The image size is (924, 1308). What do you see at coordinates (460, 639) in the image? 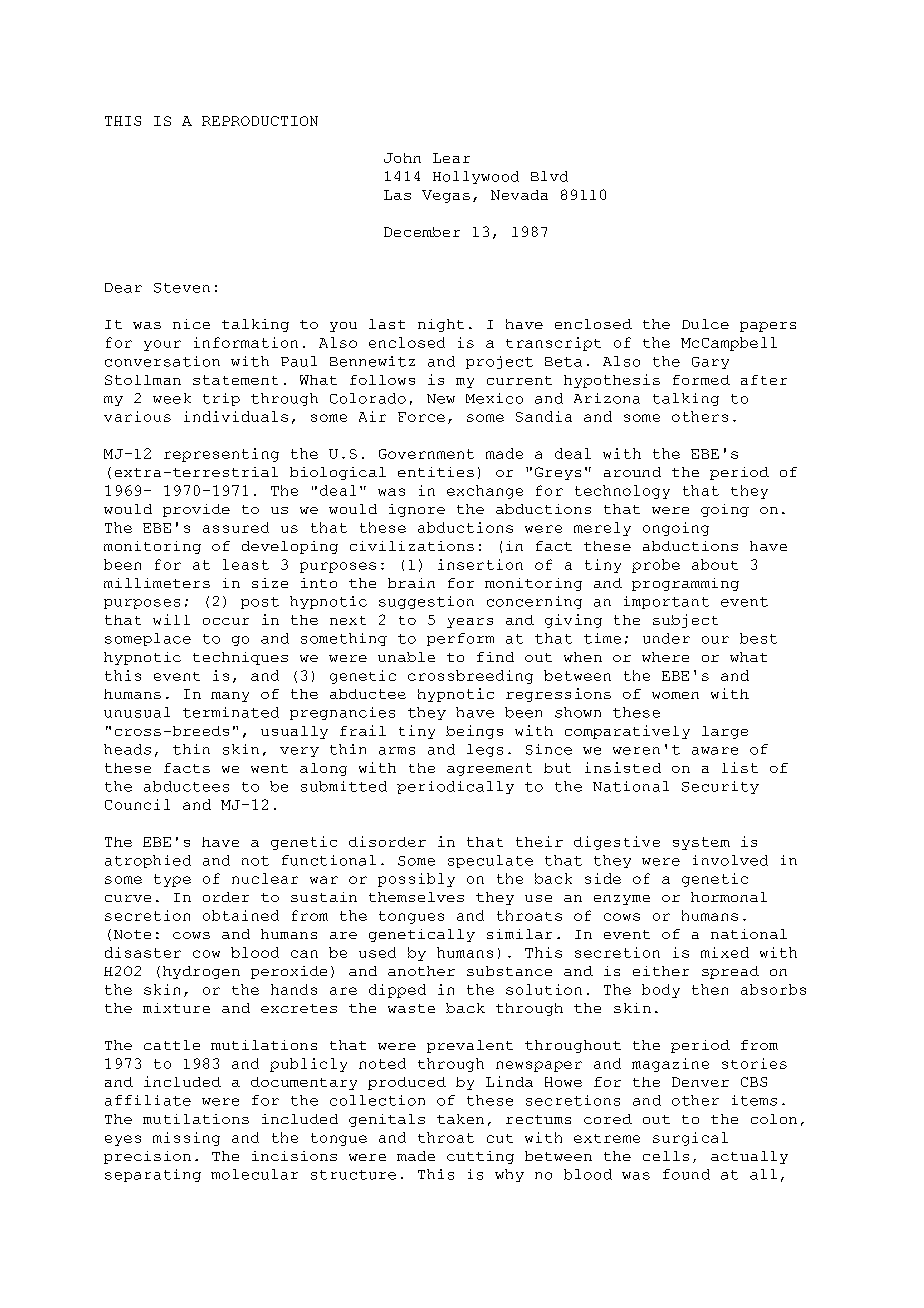
I see `perform` at bounding box center [460, 639].
